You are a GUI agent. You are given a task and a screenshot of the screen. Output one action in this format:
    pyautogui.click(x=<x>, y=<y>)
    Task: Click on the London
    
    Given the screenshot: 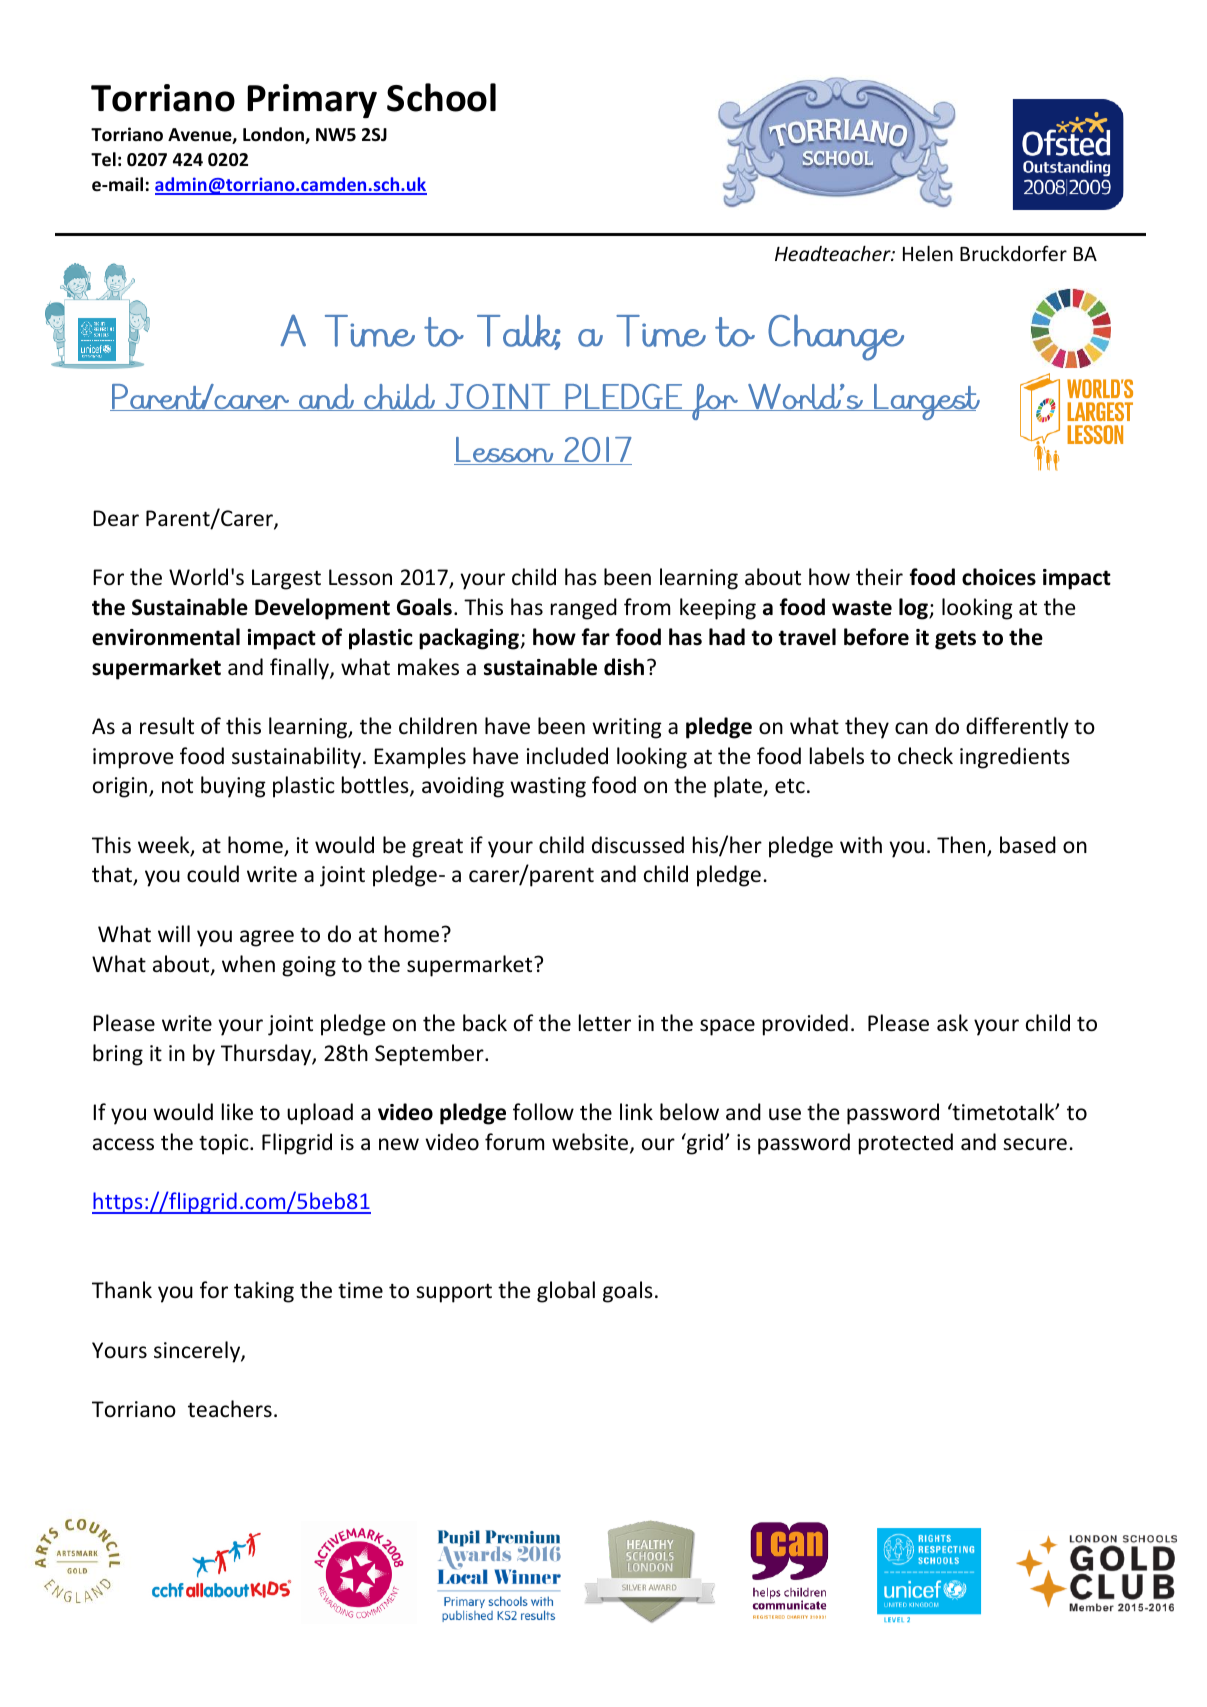 What is the action you would take?
    pyautogui.click(x=274, y=135)
